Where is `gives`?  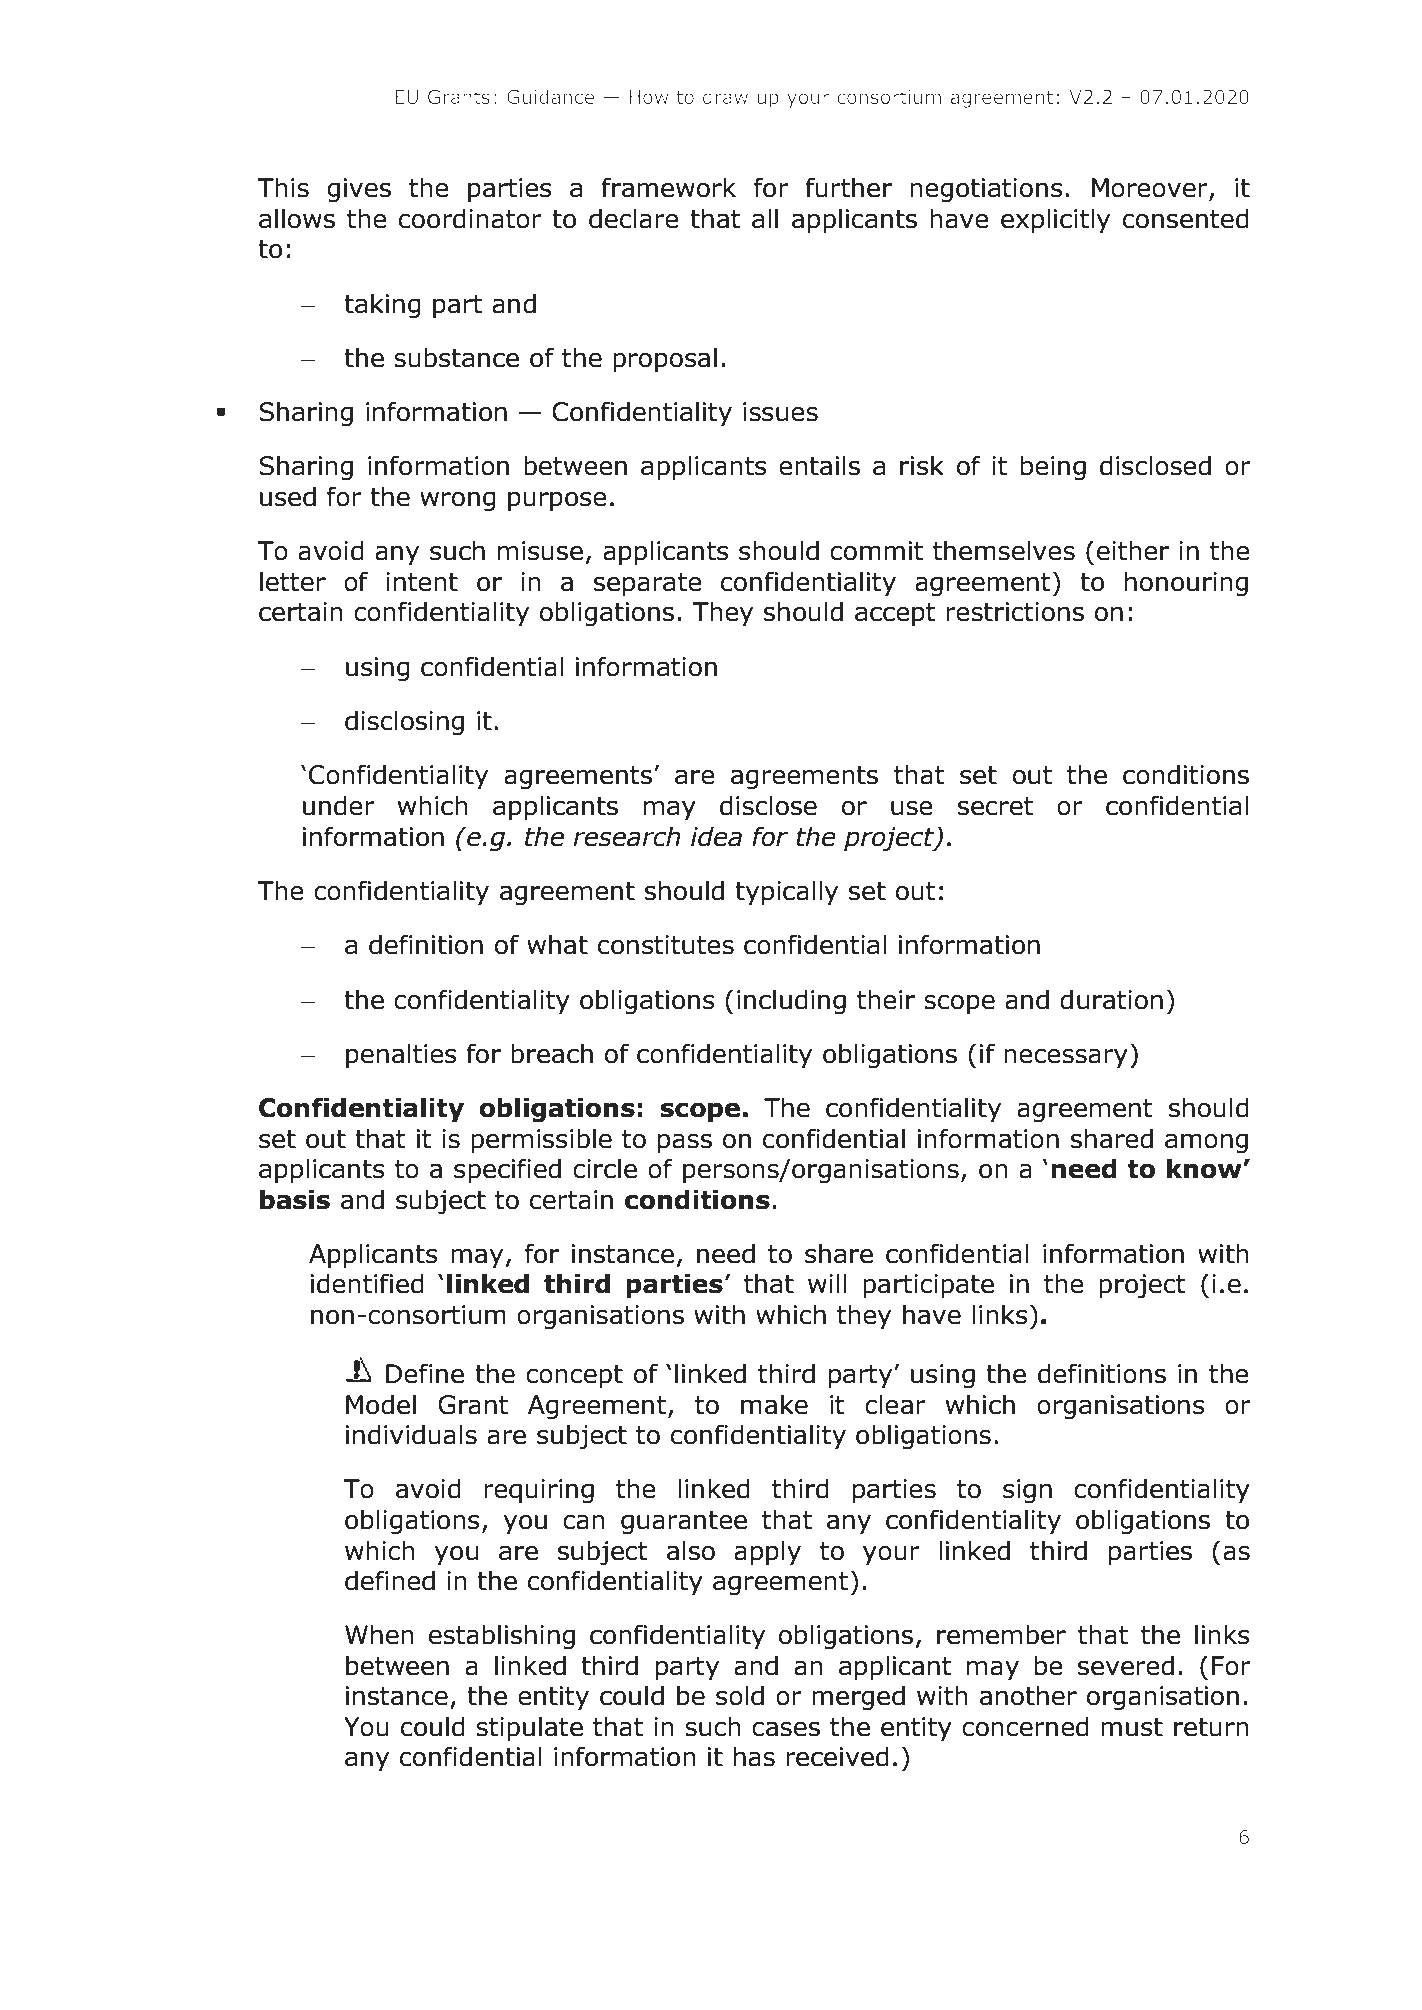
gives is located at coordinates (359, 190).
